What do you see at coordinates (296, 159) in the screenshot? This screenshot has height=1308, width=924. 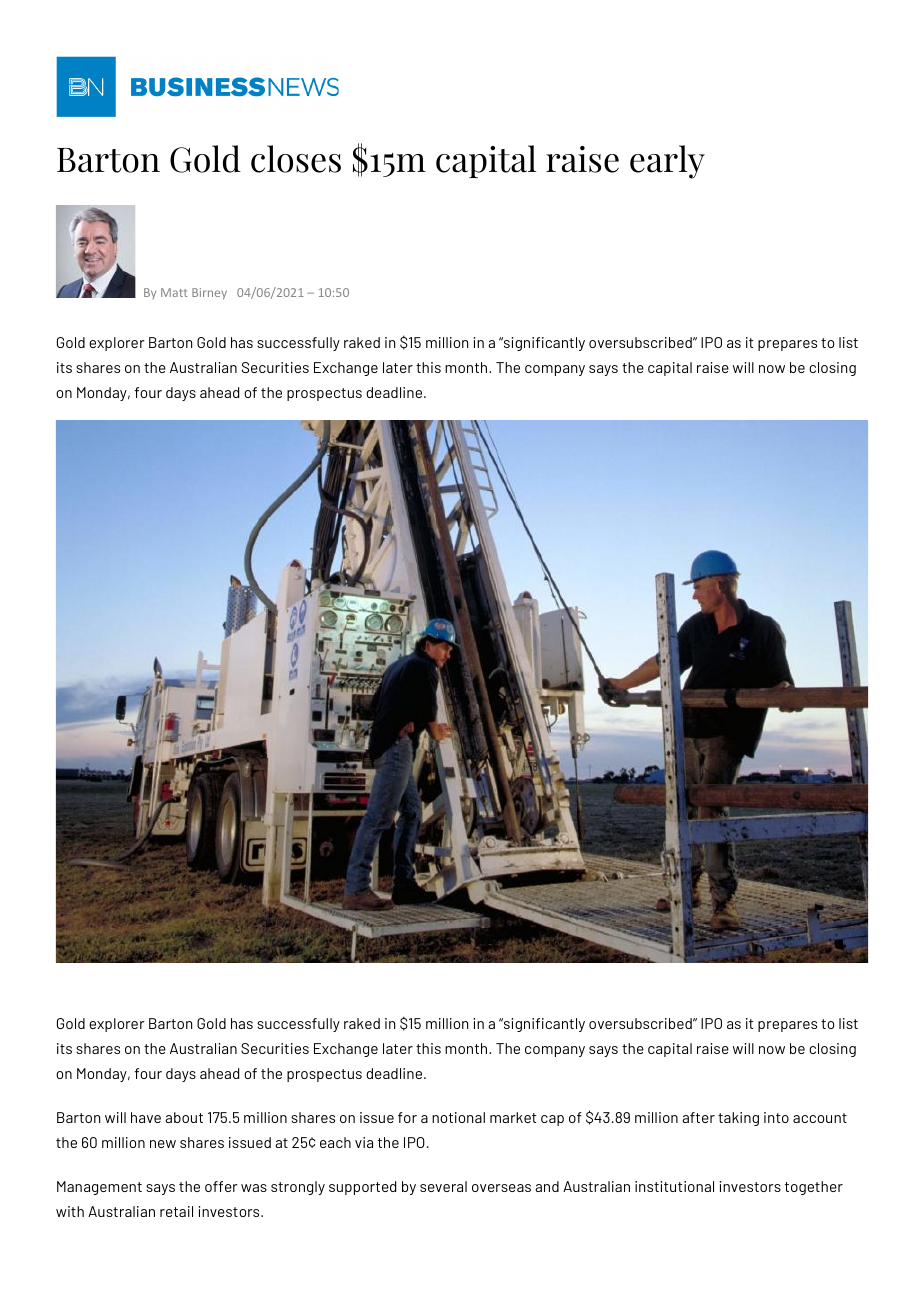 I see `closes` at bounding box center [296, 159].
